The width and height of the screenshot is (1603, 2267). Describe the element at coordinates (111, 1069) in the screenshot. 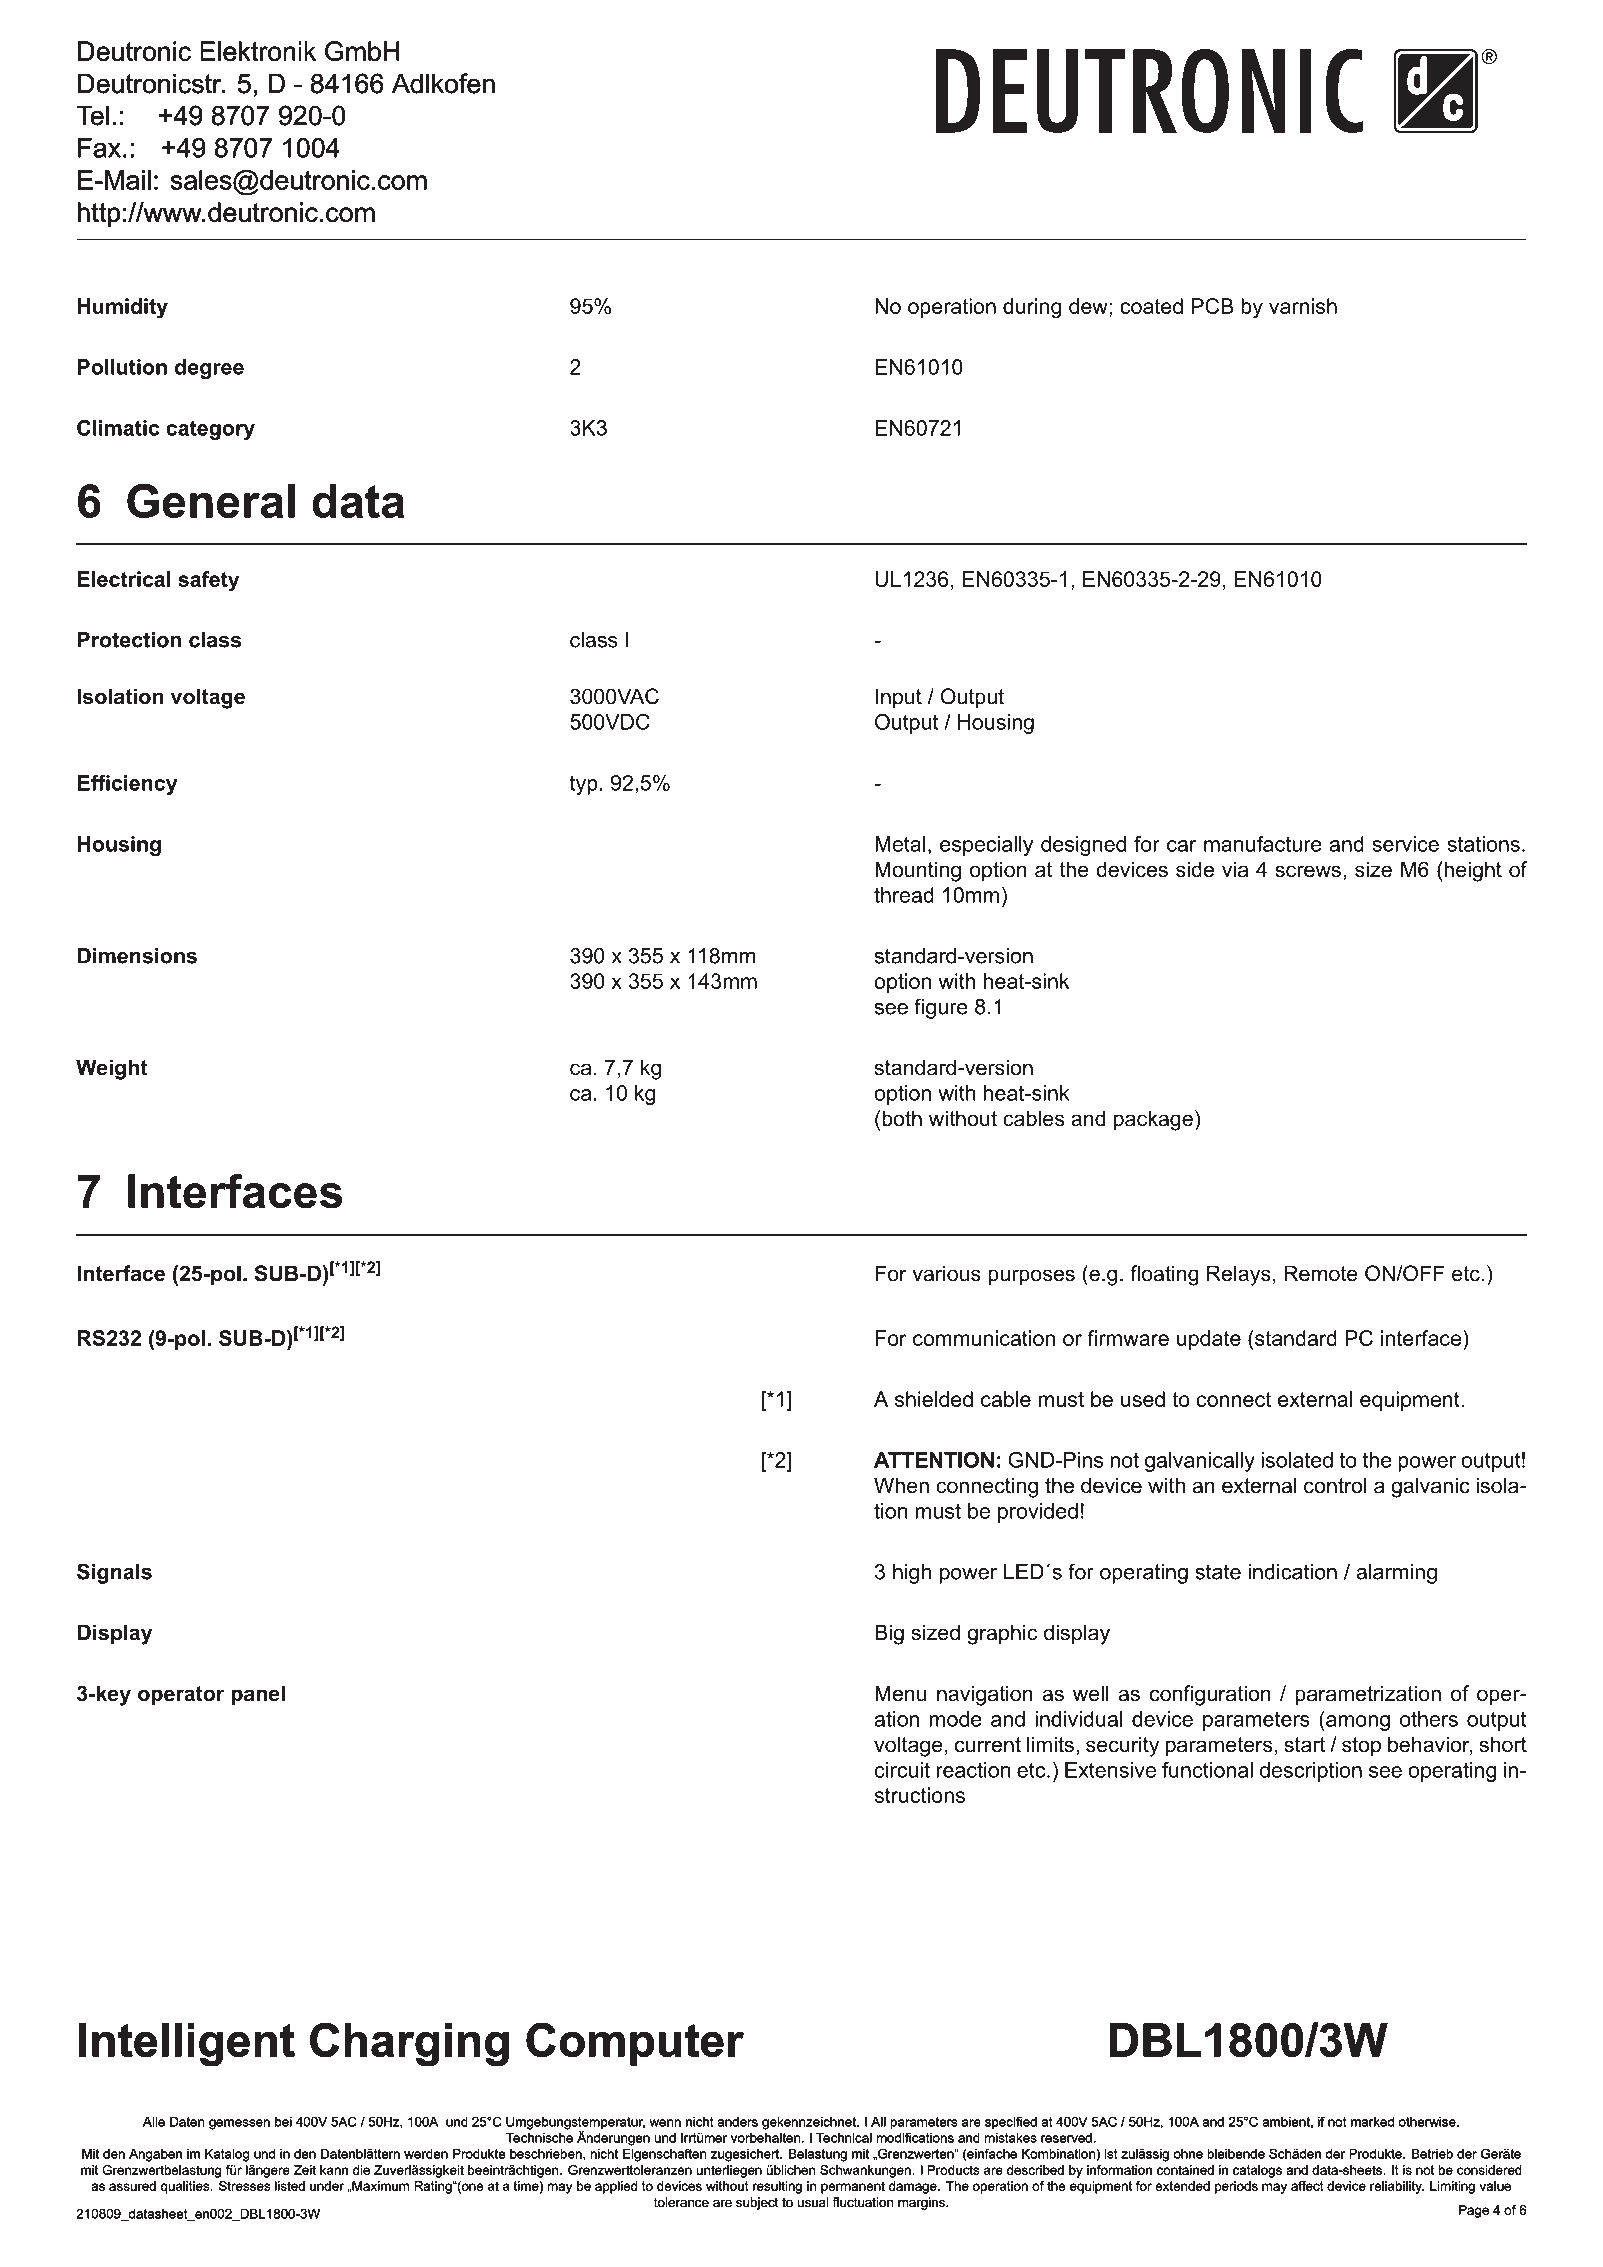

I see `Weight` at that location.
